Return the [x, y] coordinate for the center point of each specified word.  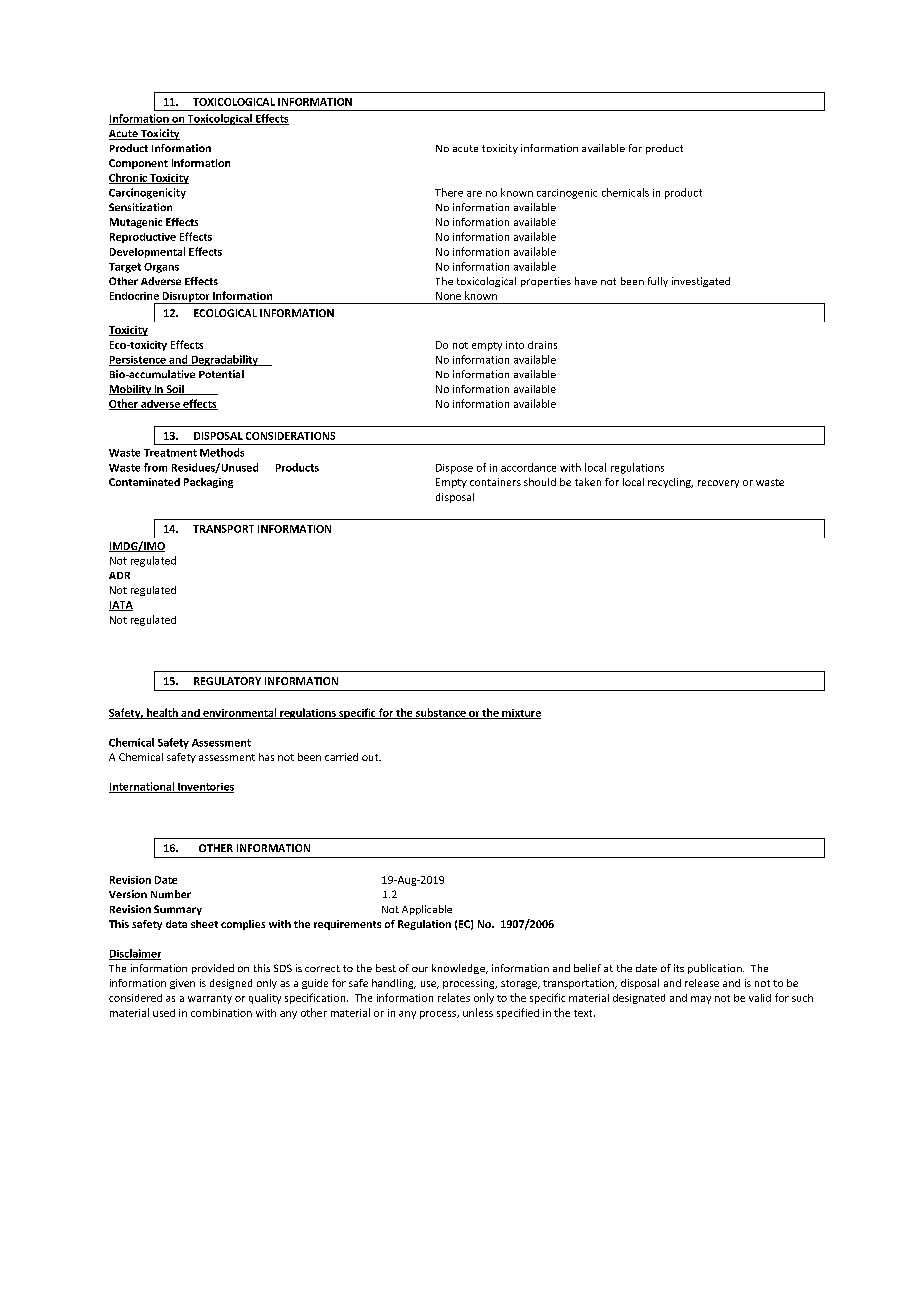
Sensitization [140, 207]
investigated [701, 282]
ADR [119, 575]
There [449, 192]
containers [495, 482]
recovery [718, 484]
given [182, 984]
